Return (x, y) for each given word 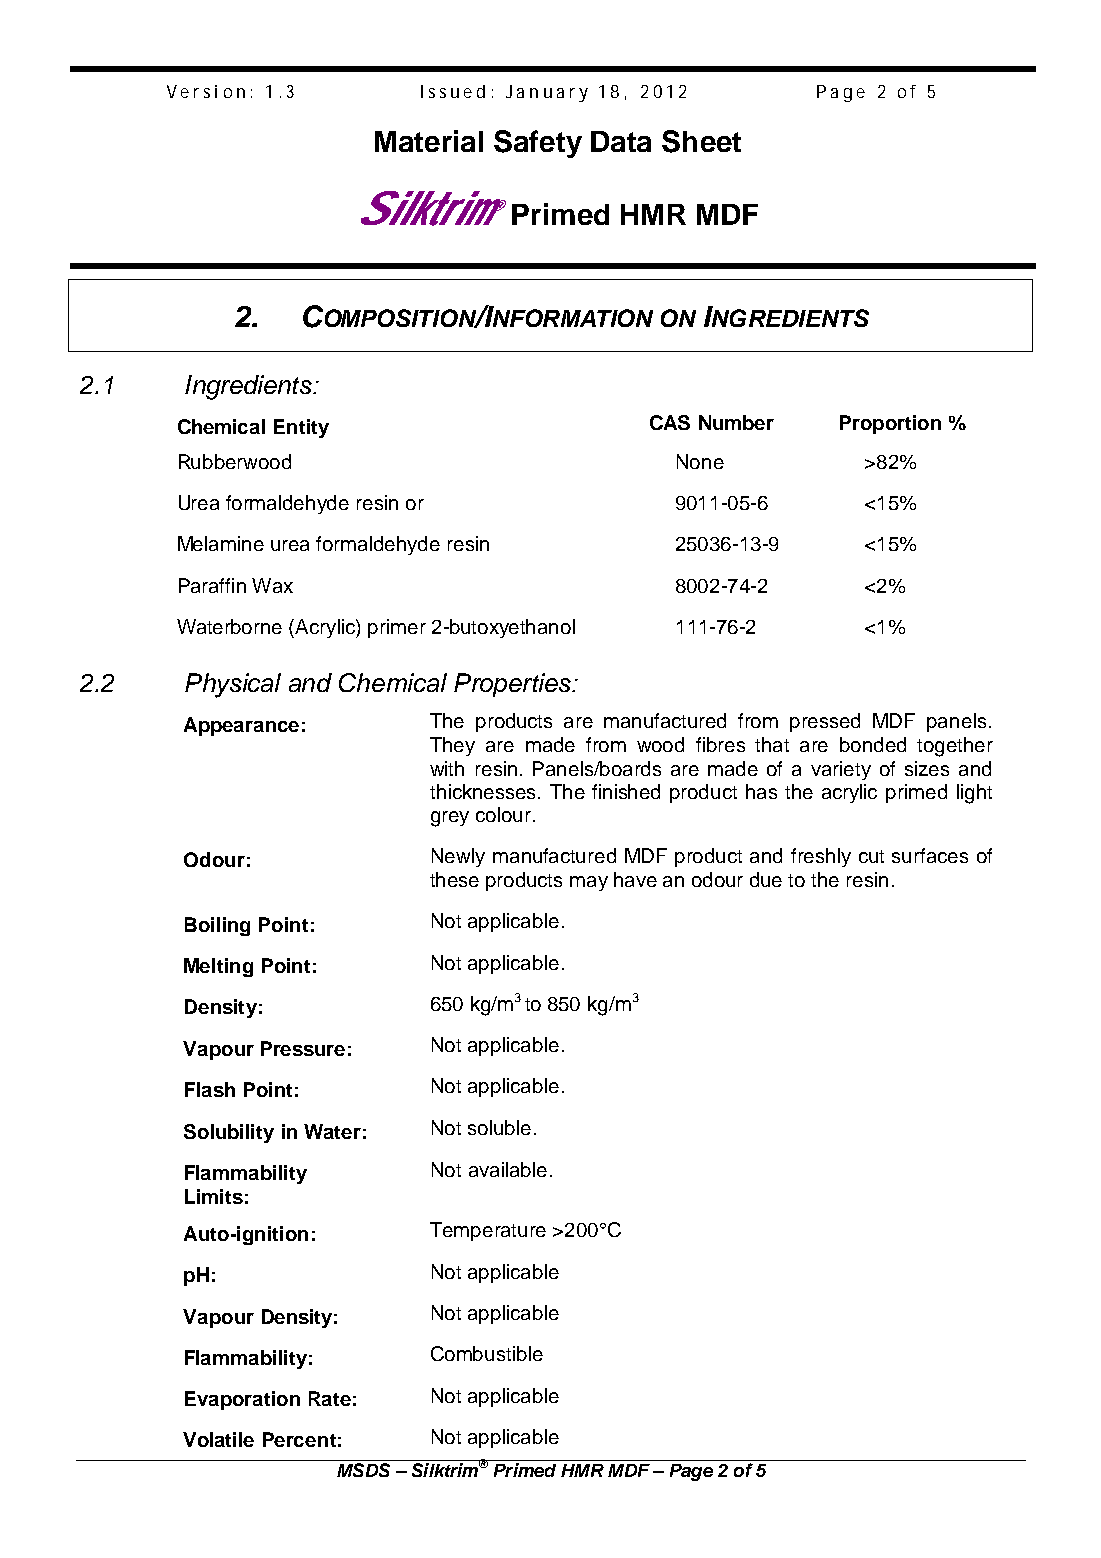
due (766, 879)
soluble (499, 1127)
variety (841, 770)
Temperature (488, 1231)
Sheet (701, 141)
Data (621, 141)
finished (626, 791)
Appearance (241, 726)
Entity (301, 428)
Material (429, 141)
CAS (670, 422)
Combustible (487, 1353)
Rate (330, 1398)
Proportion (890, 424)
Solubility (229, 1133)
